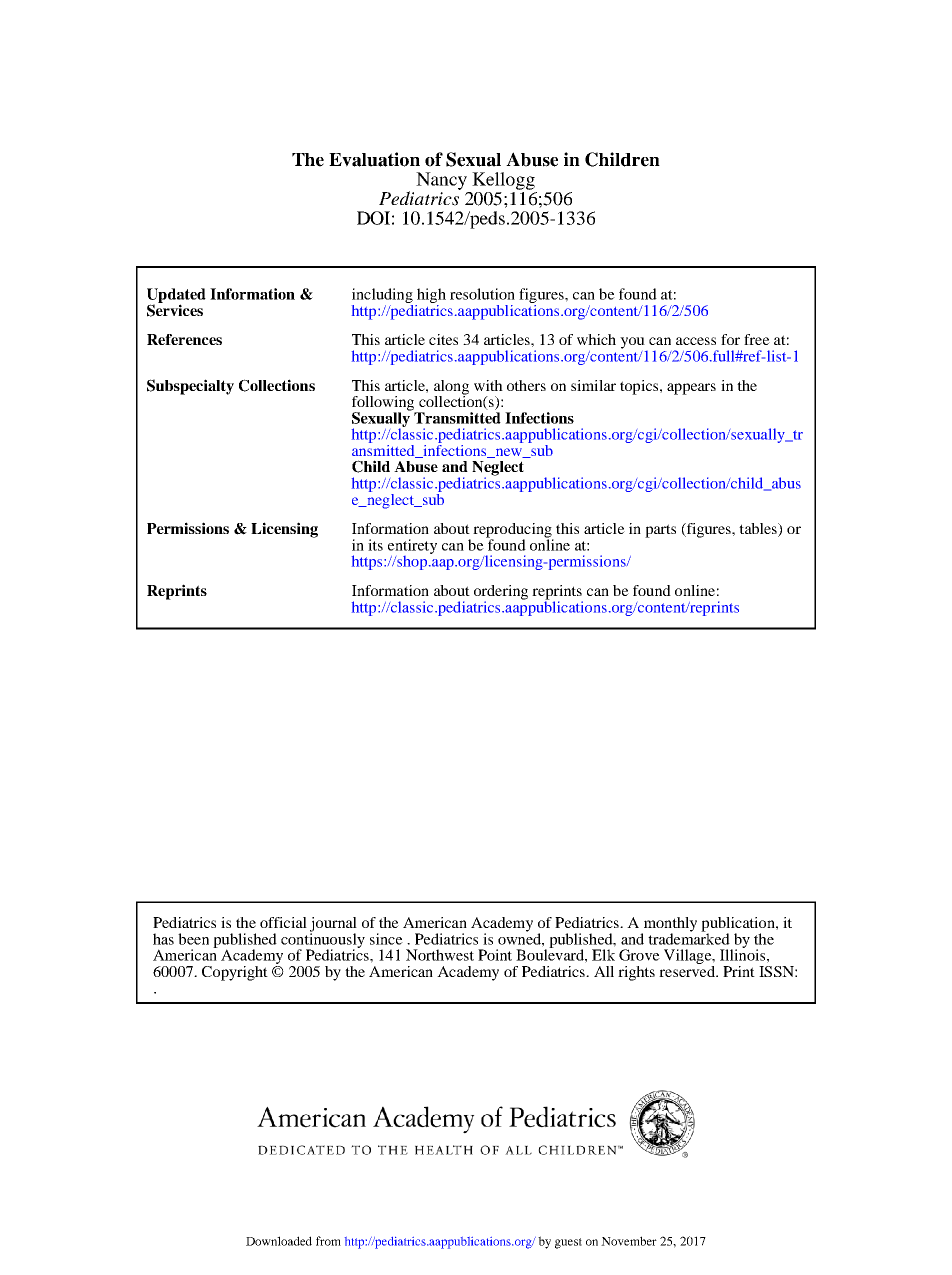 This page has height=1275, width=952. I want to click on parts, so click(660, 531).
